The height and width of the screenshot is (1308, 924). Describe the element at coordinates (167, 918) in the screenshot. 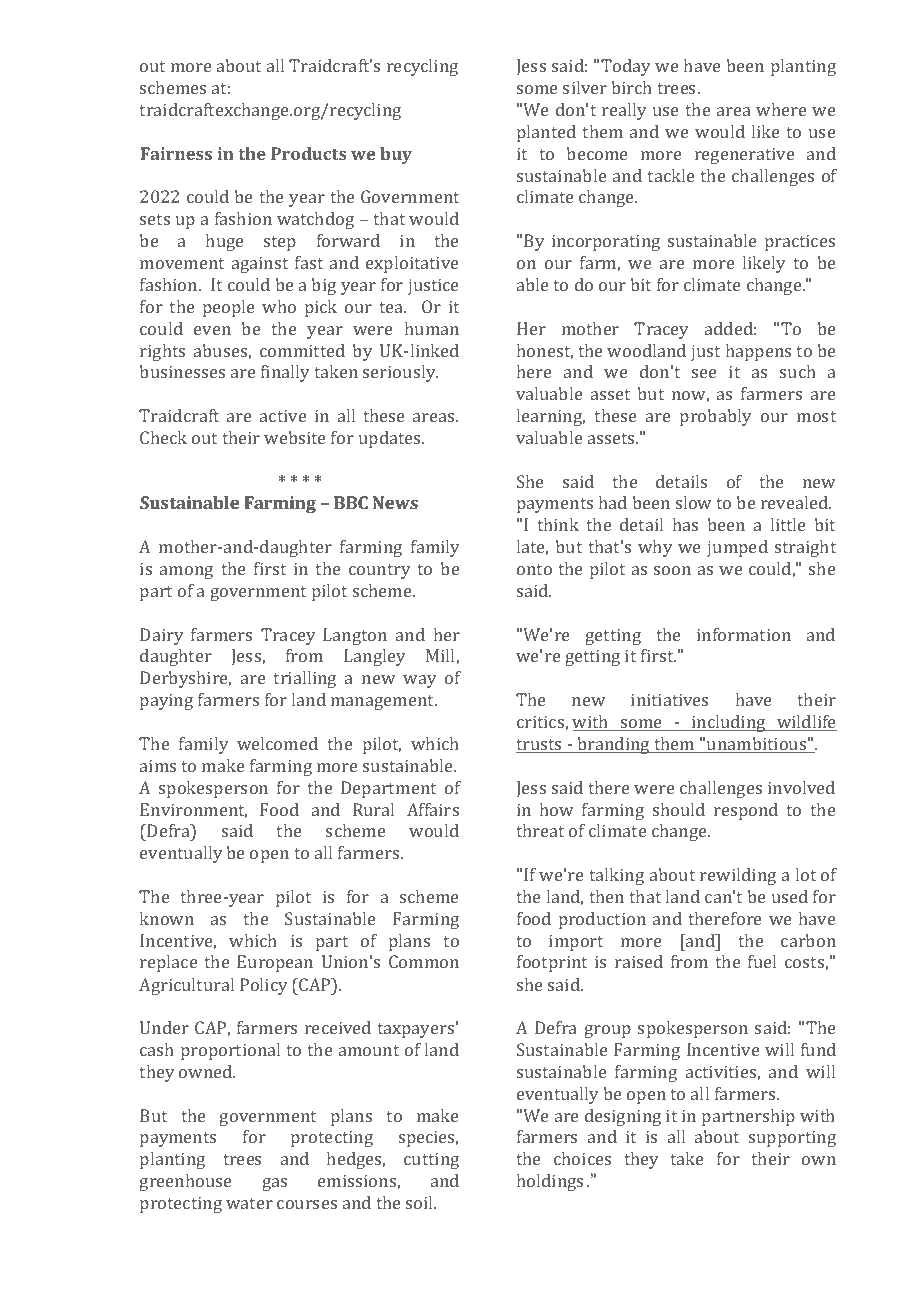

I see `known` at that location.
